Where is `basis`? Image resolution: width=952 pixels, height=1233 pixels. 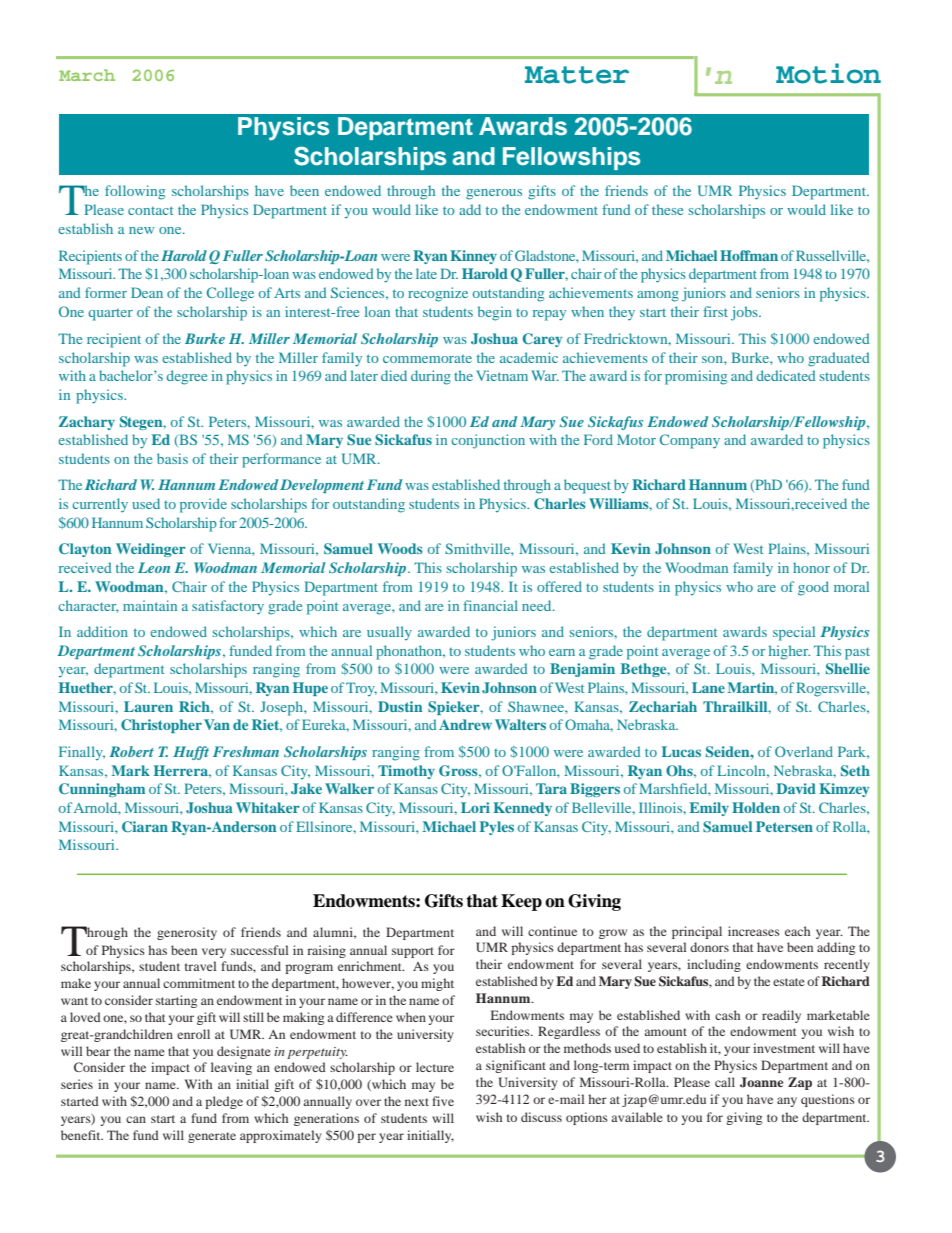
basis is located at coordinates (172, 458).
